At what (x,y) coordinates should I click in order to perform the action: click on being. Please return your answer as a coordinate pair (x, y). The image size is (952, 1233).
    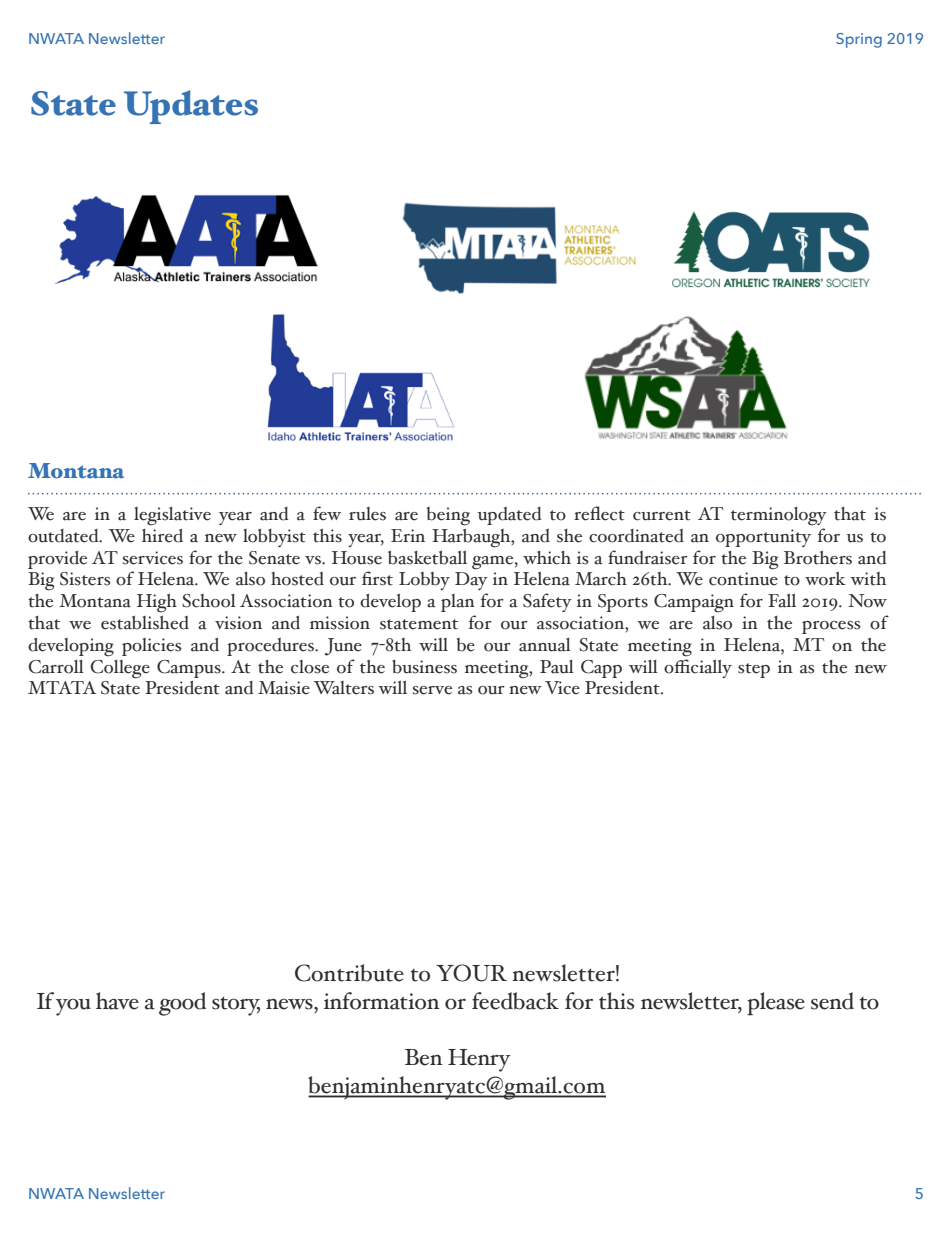
    Looking at the image, I should click on (448, 516).
